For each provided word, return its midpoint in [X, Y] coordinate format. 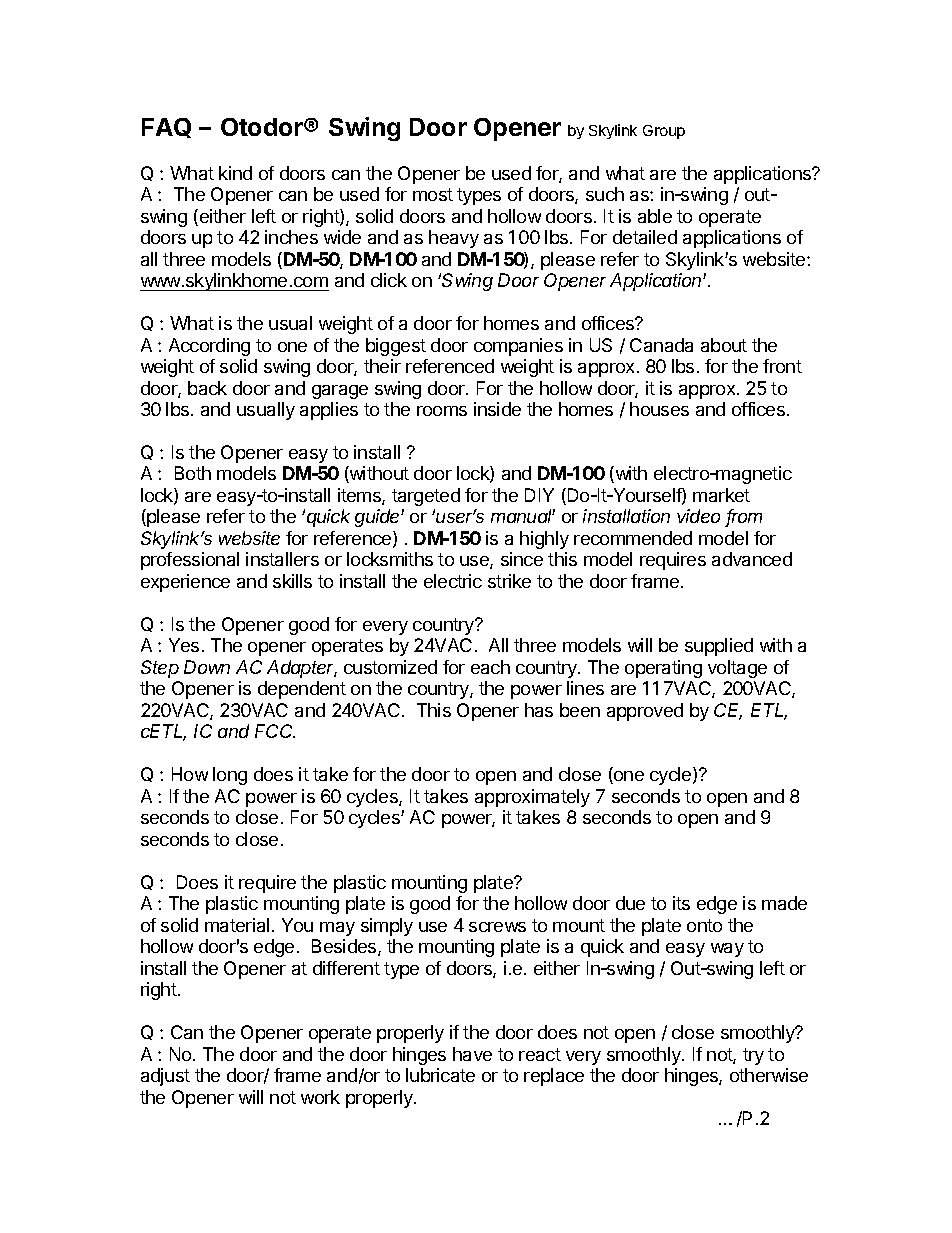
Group [664, 132]
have [472, 1054]
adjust [165, 1077]
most [433, 194]
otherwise [769, 1075]
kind [235, 173]
